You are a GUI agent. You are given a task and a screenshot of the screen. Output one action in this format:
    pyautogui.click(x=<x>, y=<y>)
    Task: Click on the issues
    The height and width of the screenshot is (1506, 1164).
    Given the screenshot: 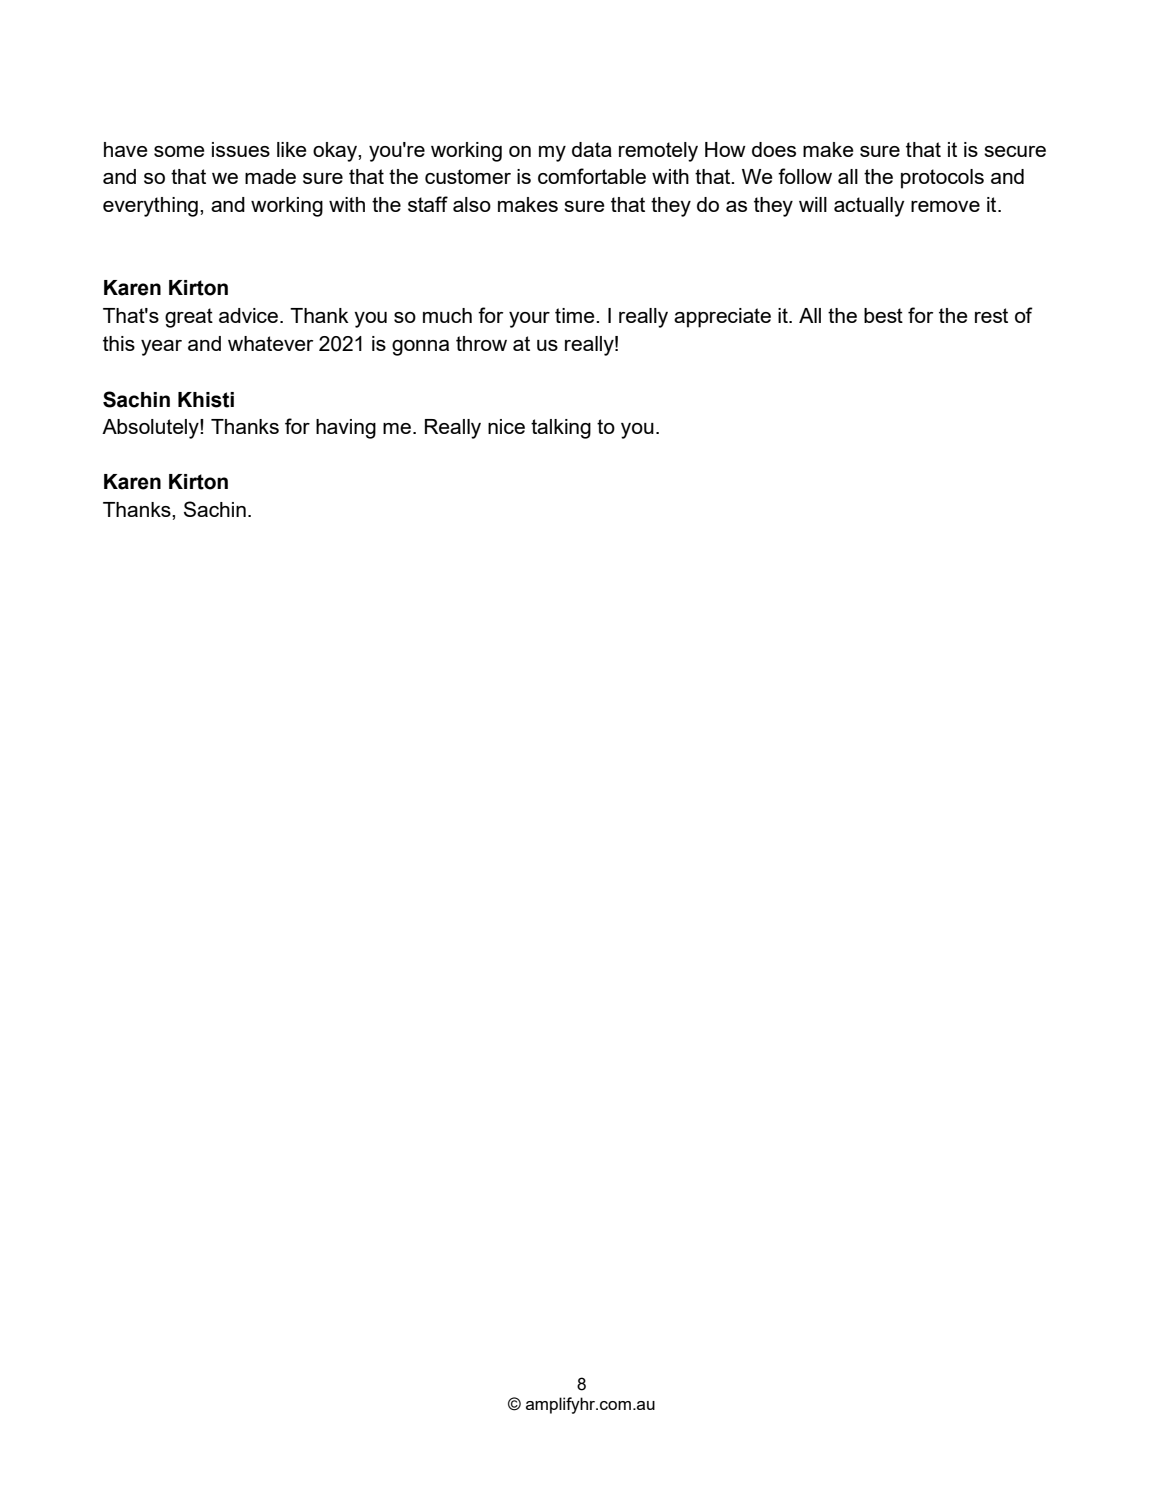 What is the action you would take?
    pyautogui.click(x=241, y=149)
